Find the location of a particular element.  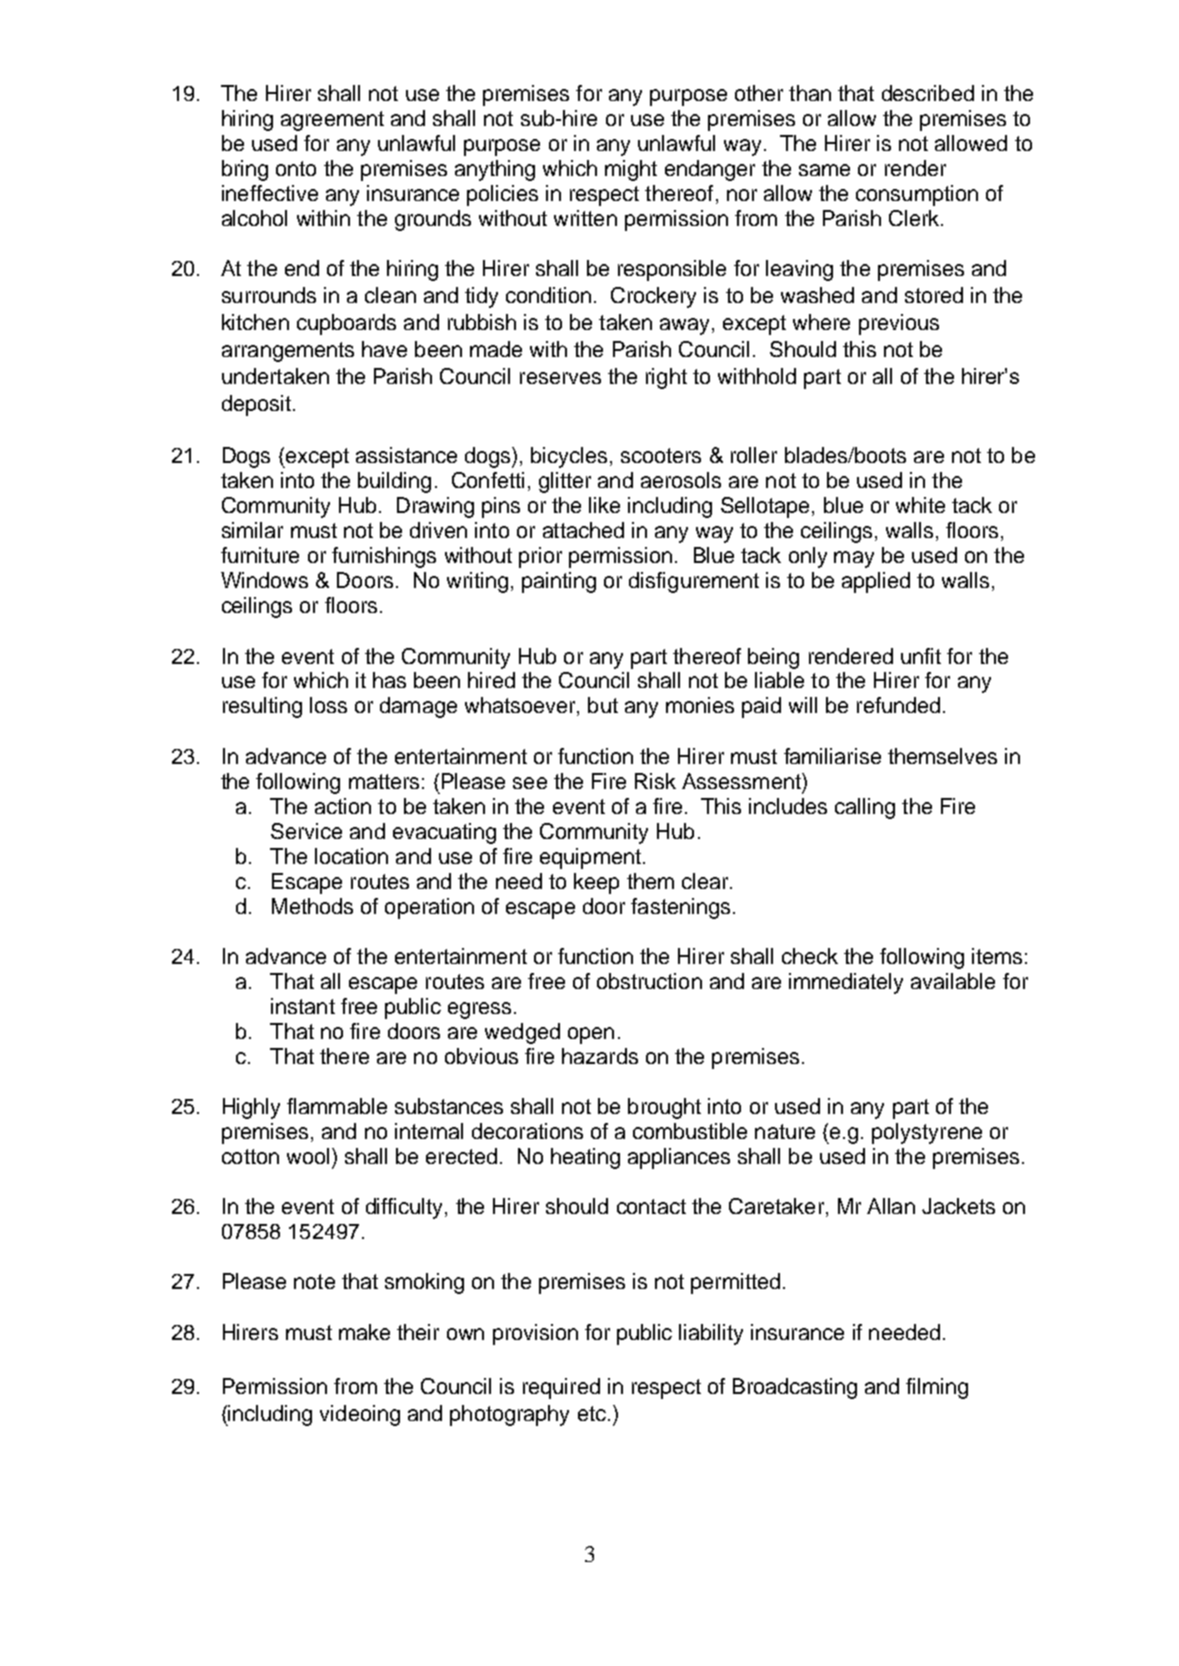

might is located at coordinates (631, 170).
